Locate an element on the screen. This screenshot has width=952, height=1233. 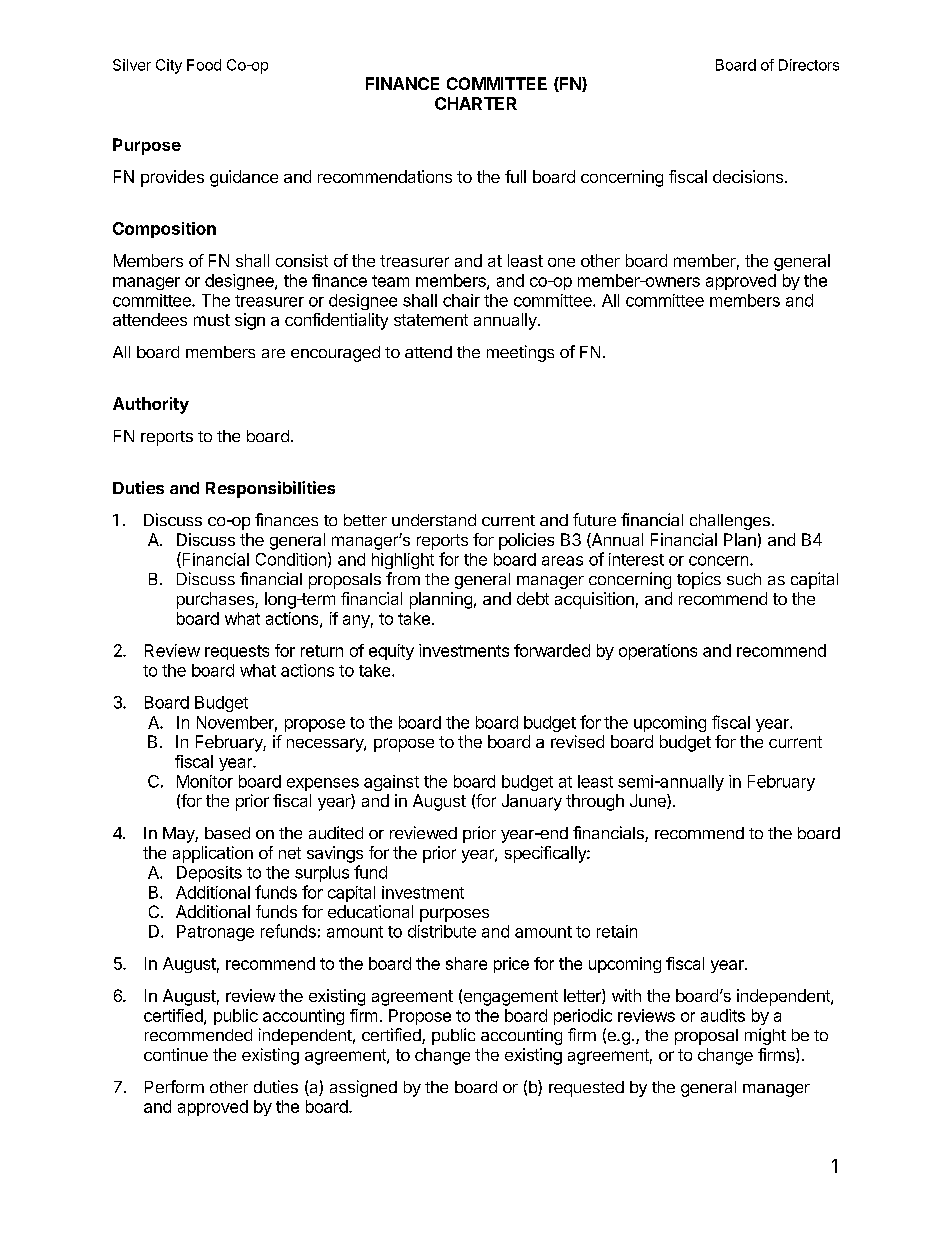
June is located at coordinates (649, 801).
